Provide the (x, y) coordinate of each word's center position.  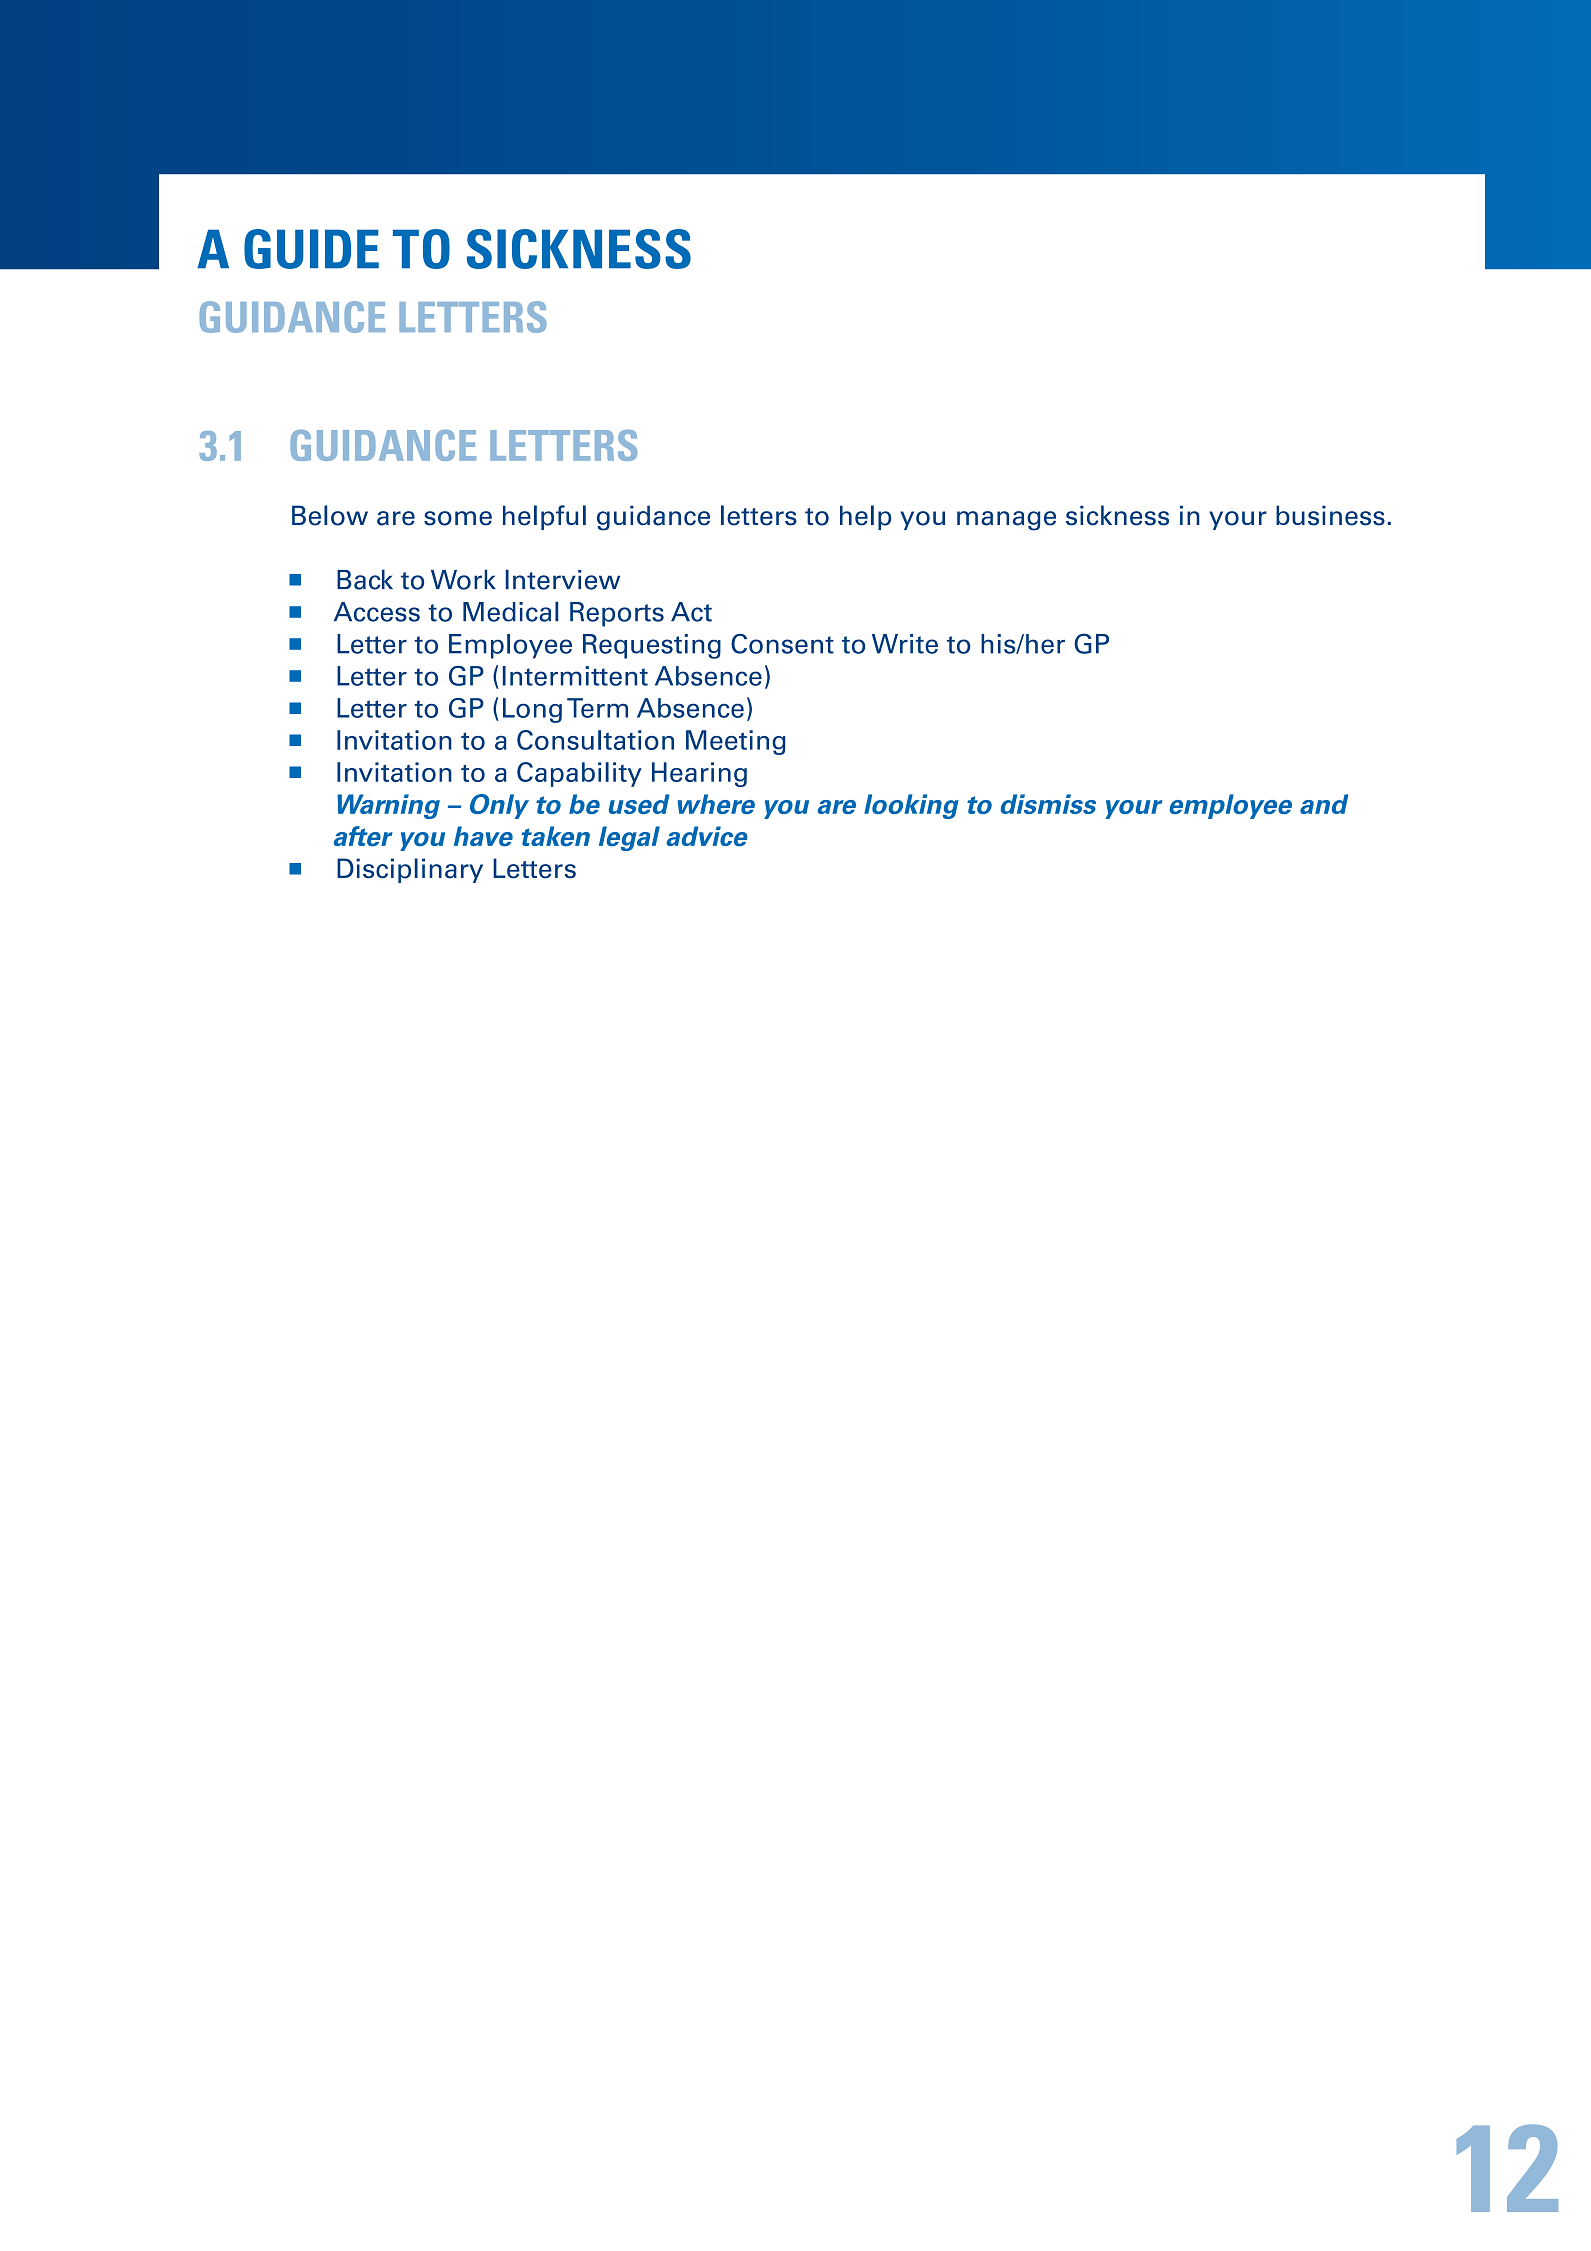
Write (905, 644)
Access (377, 612)
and (1324, 804)
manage (1006, 521)
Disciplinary (410, 870)
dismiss (1048, 804)
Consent (782, 644)
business (1330, 515)
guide (311, 249)
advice (707, 836)
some (458, 518)
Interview (563, 580)
